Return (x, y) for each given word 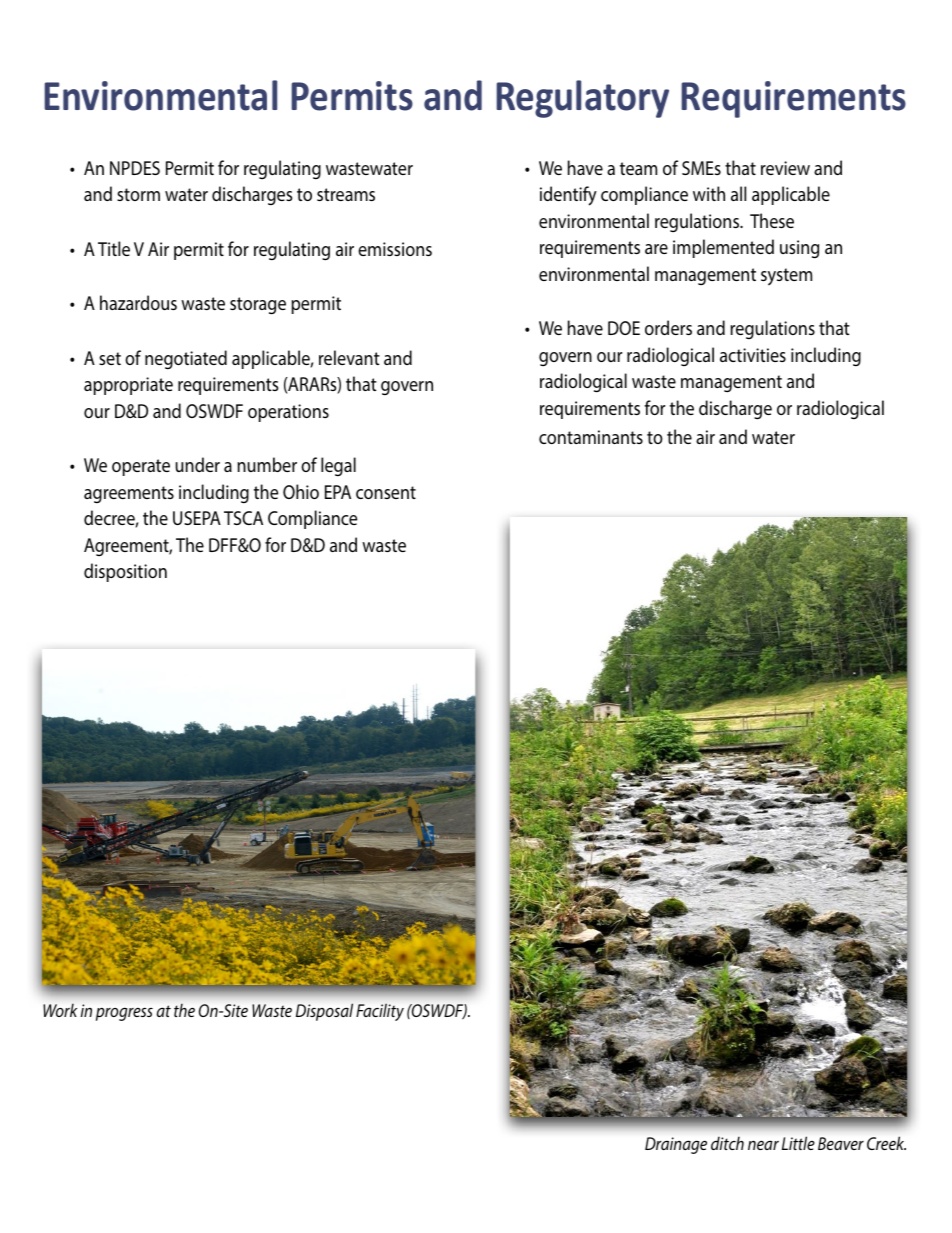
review (785, 168)
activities (753, 355)
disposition (125, 572)
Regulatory (582, 99)
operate (141, 467)
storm (138, 194)
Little (798, 1143)
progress (124, 1014)
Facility (380, 1012)
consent (386, 492)
